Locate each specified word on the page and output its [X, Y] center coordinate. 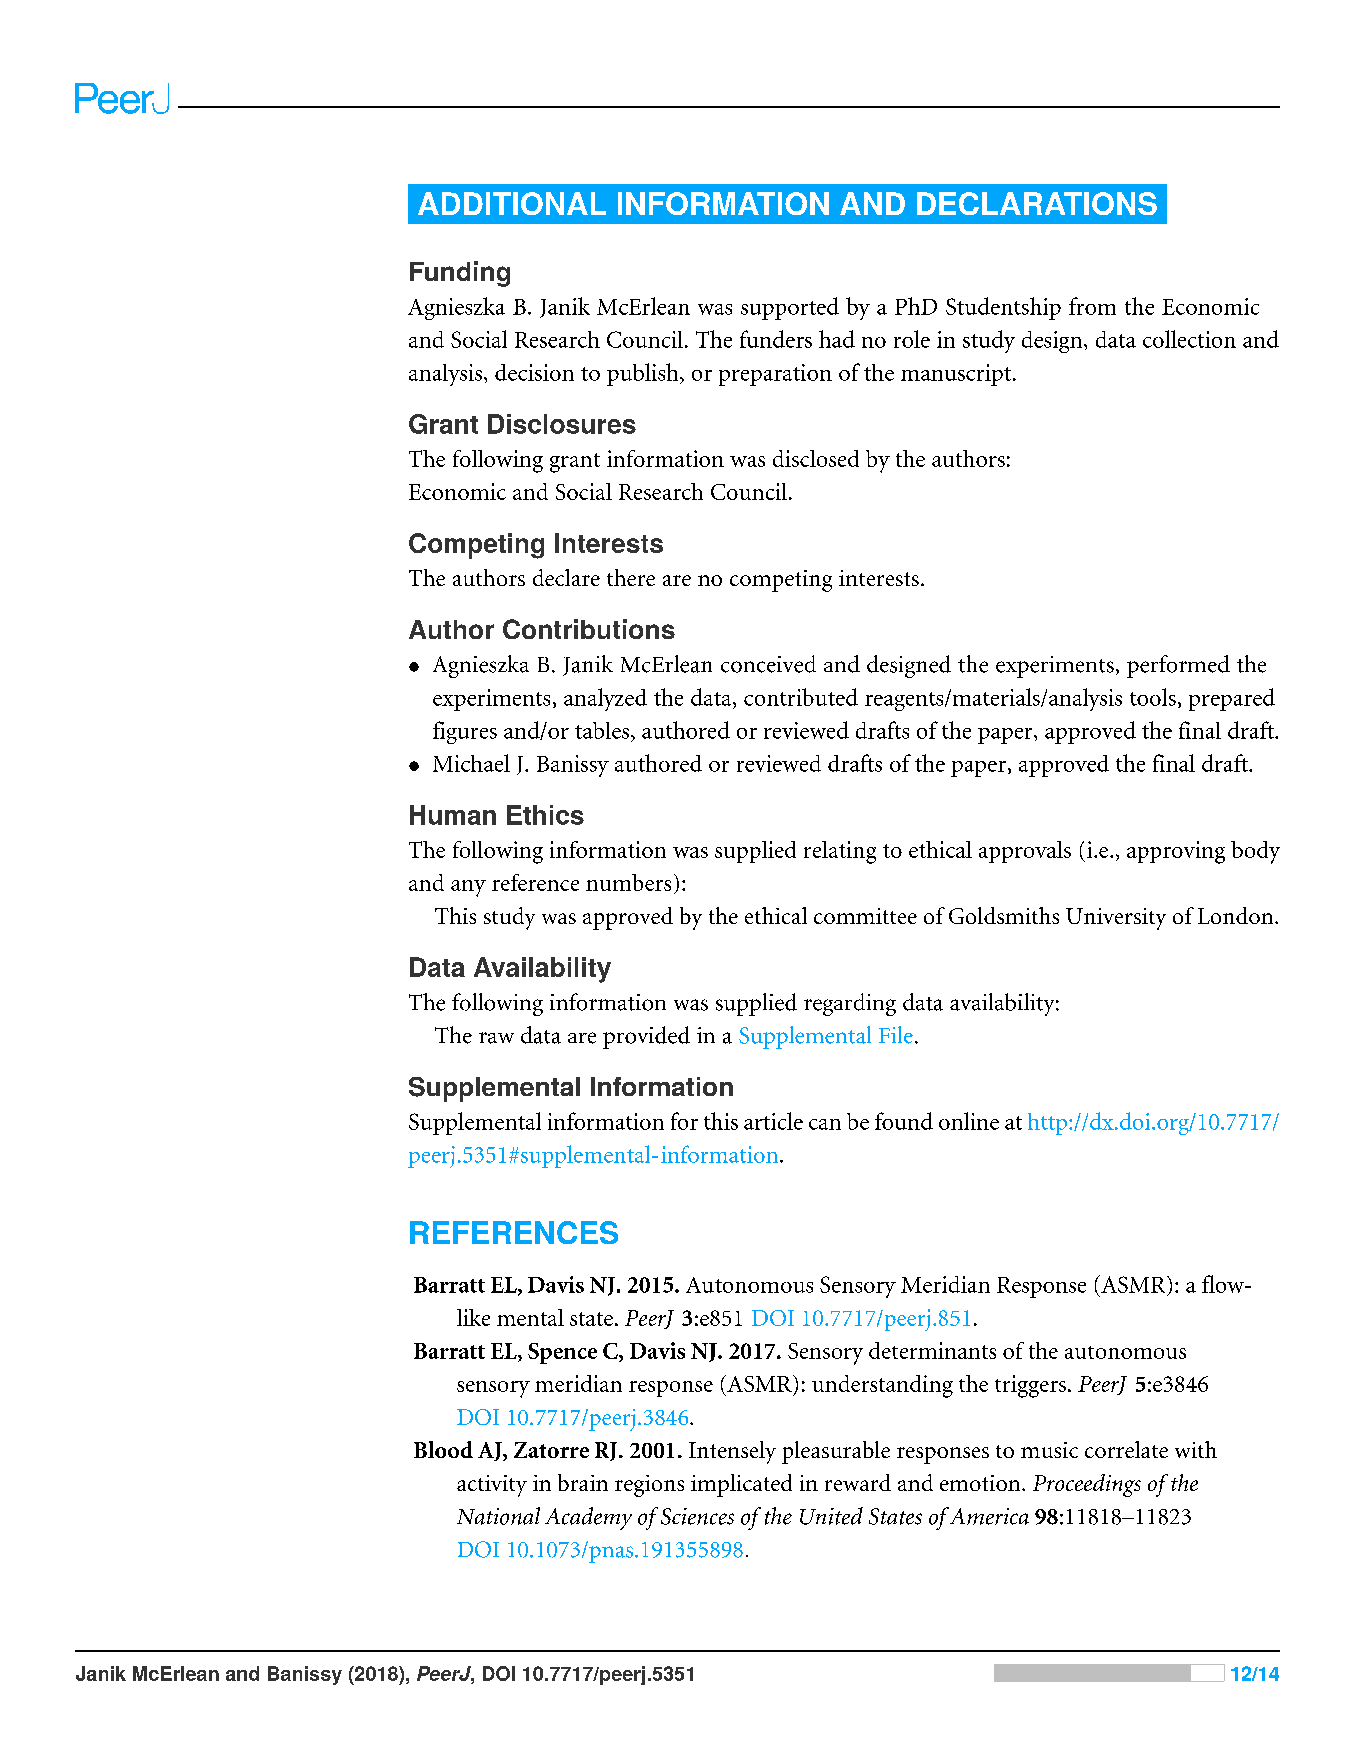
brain [583, 1482]
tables [603, 730]
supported [790, 308]
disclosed [816, 458]
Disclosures [562, 424]
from [1092, 306]
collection [1189, 339]
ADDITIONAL [512, 203]
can [825, 1124]
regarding [850, 1004]
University [1116, 919]
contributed [801, 697]
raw [496, 1038]
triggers [1030, 1386]
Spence [562, 1353]
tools [1153, 697]
